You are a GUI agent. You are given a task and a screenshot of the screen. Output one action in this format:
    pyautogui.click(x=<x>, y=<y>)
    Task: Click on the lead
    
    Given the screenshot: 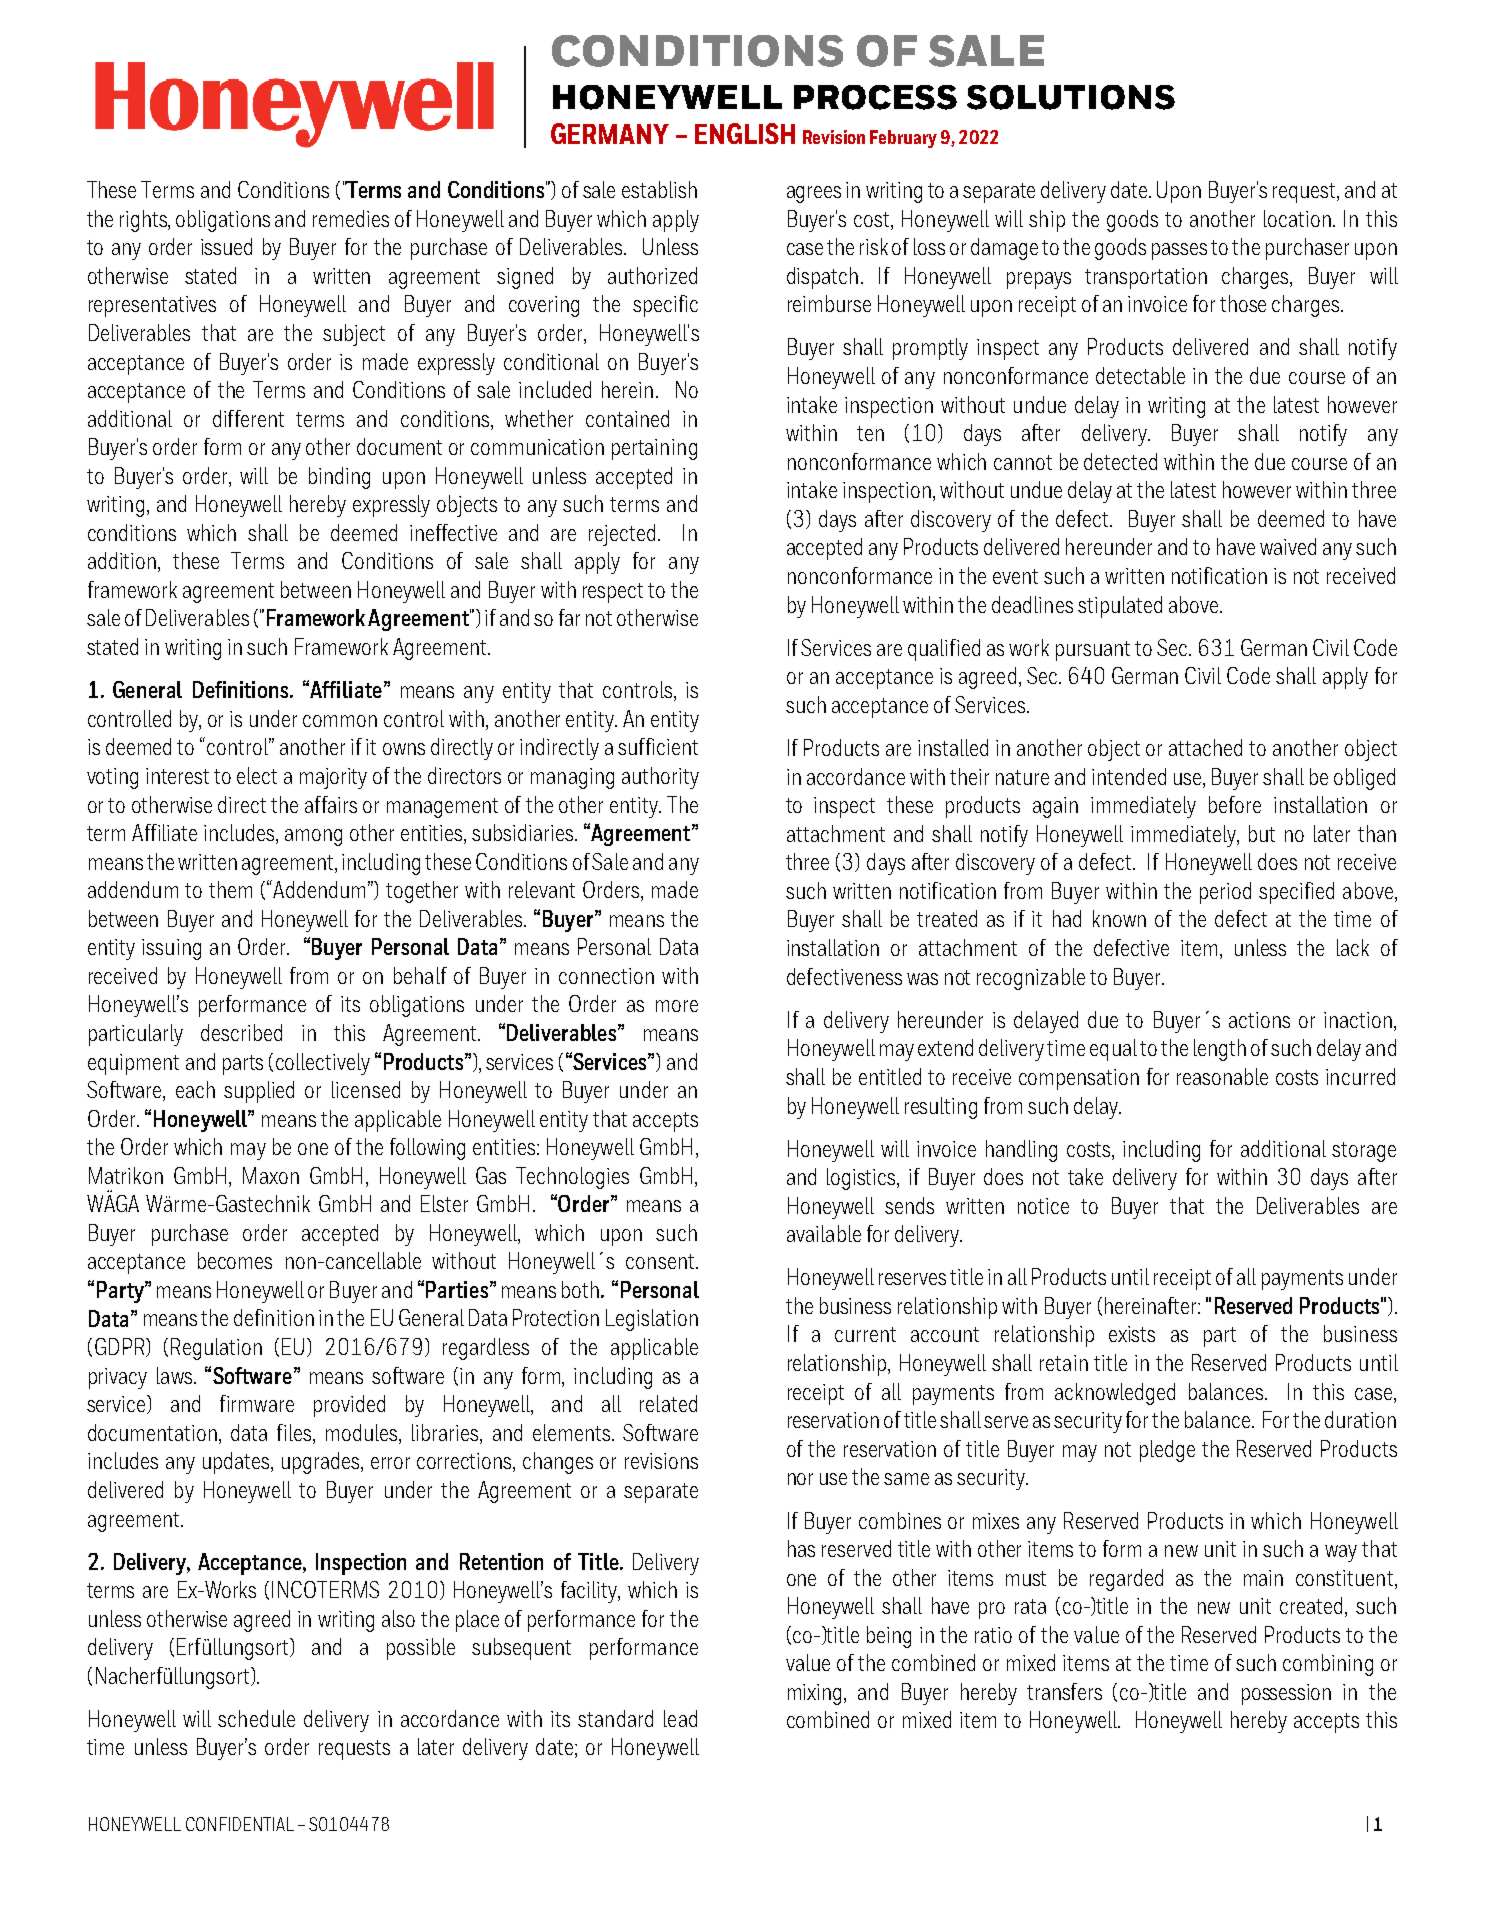 What is the action you would take?
    pyautogui.click(x=680, y=1718)
